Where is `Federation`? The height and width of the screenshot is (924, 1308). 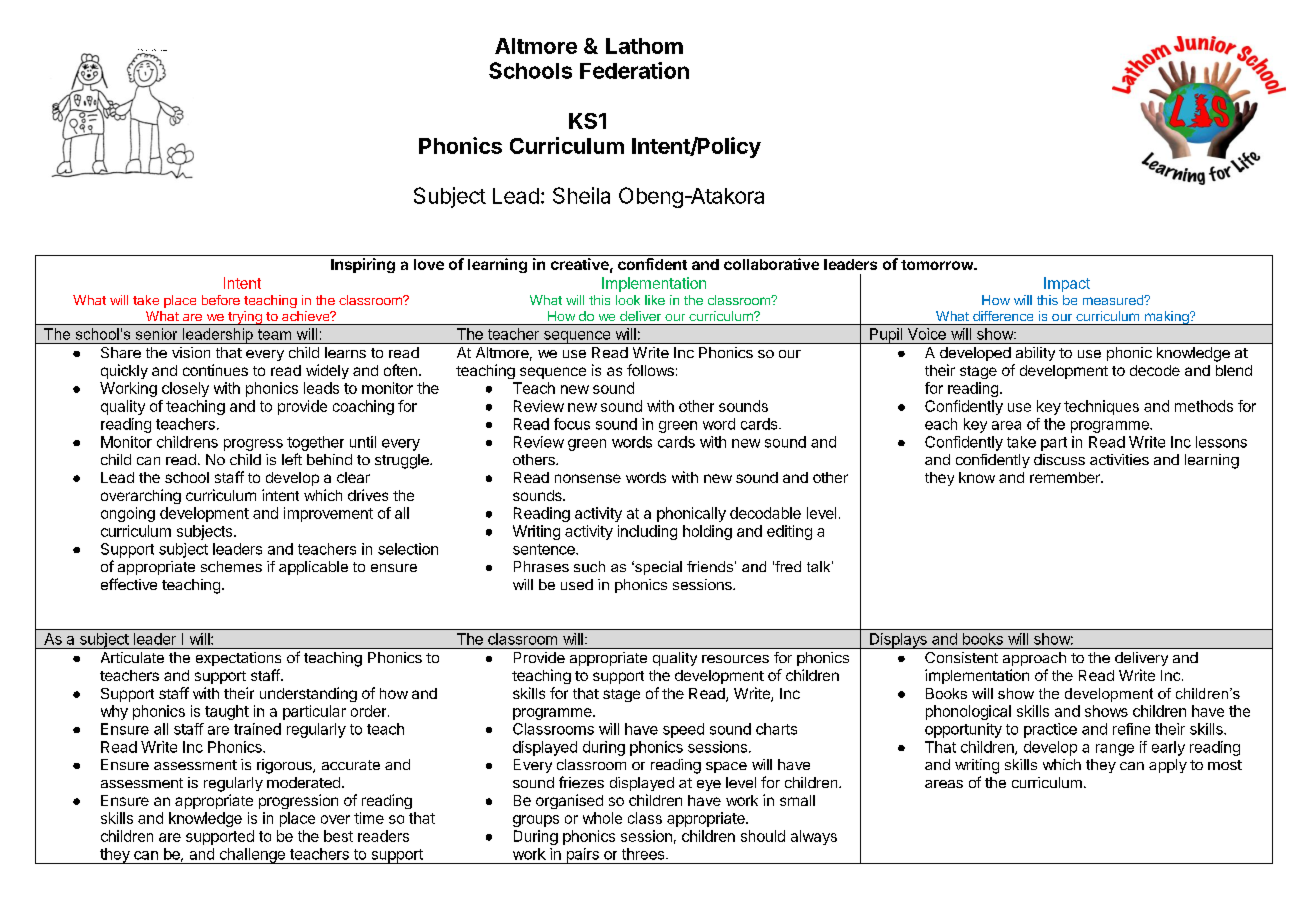 Federation is located at coordinates (634, 70).
